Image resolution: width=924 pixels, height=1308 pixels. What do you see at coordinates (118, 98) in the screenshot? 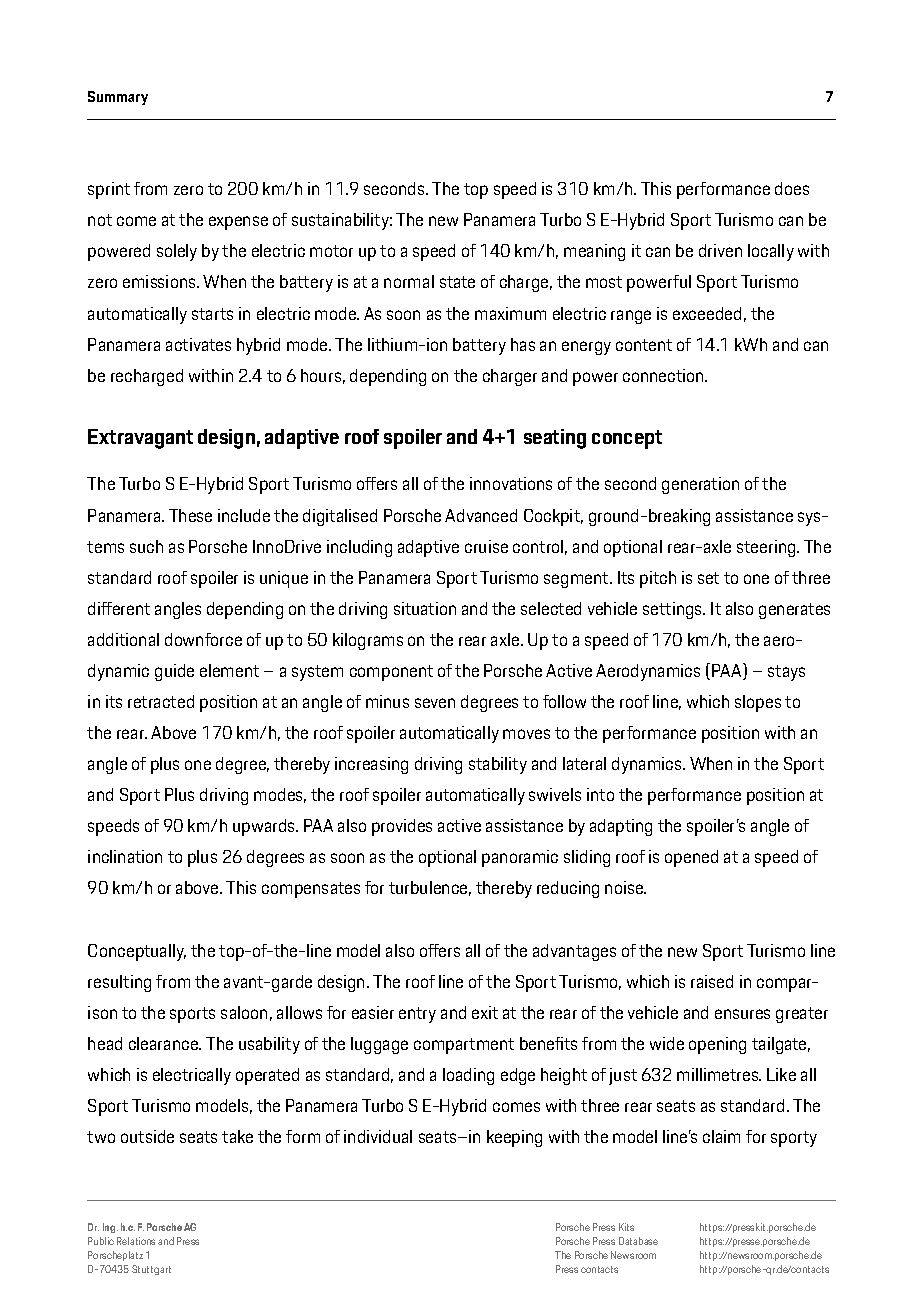
I see `Summary` at bounding box center [118, 98].
